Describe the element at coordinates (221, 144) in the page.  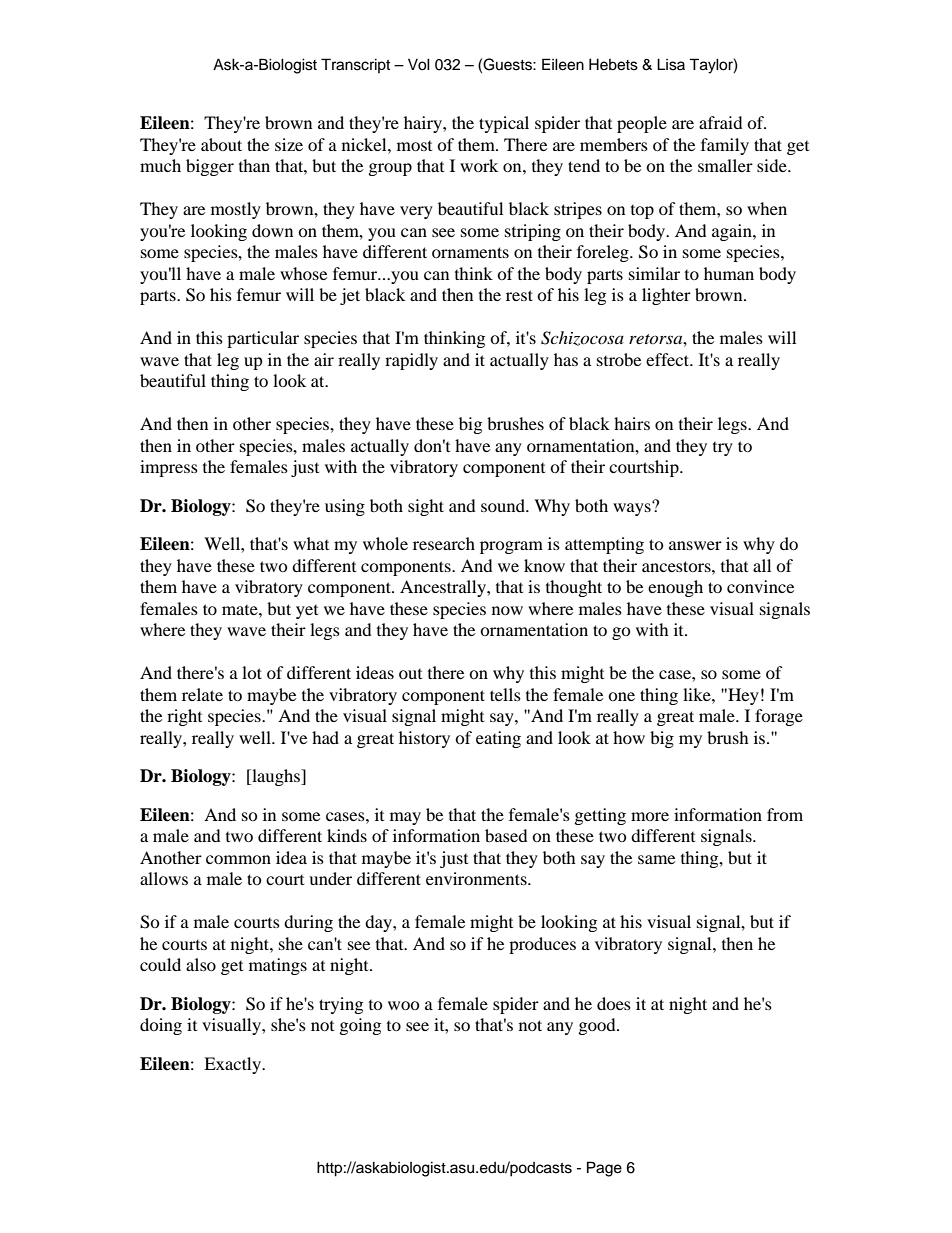
I see `about` at that location.
